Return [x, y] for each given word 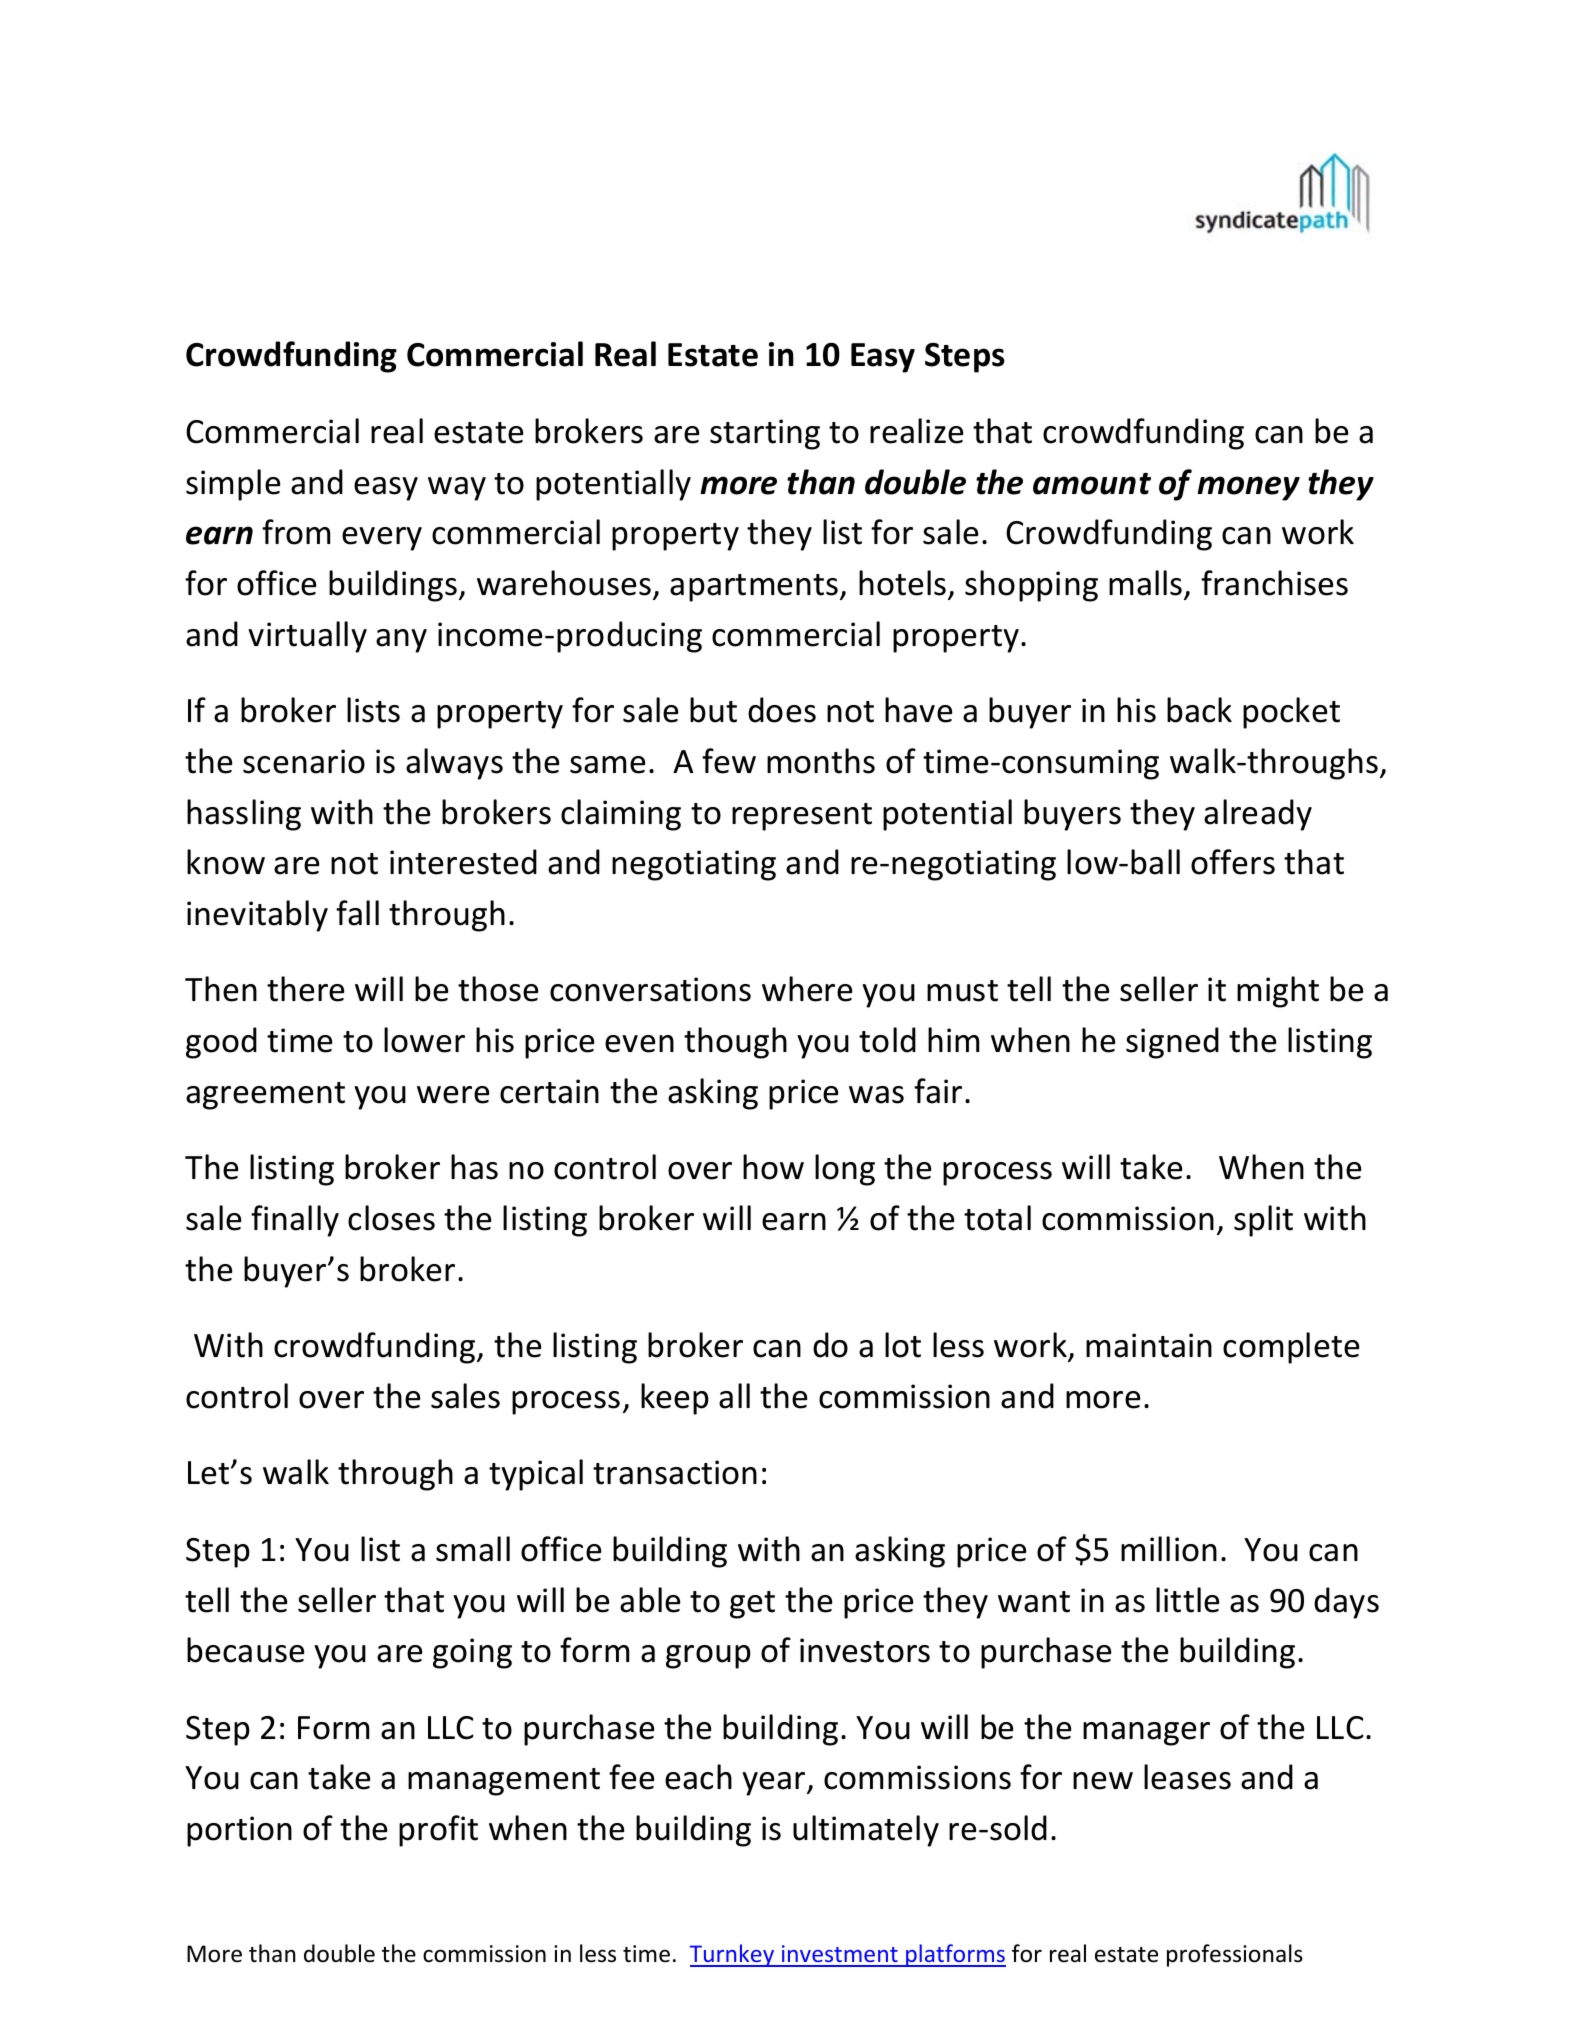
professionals [1235, 1955]
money [1248, 488]
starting [765, 434]
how [773, 1167]
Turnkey [733, 1955]
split [1263, 1221]
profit [438, 1831]
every [382, 539]
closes [391, 1218]
